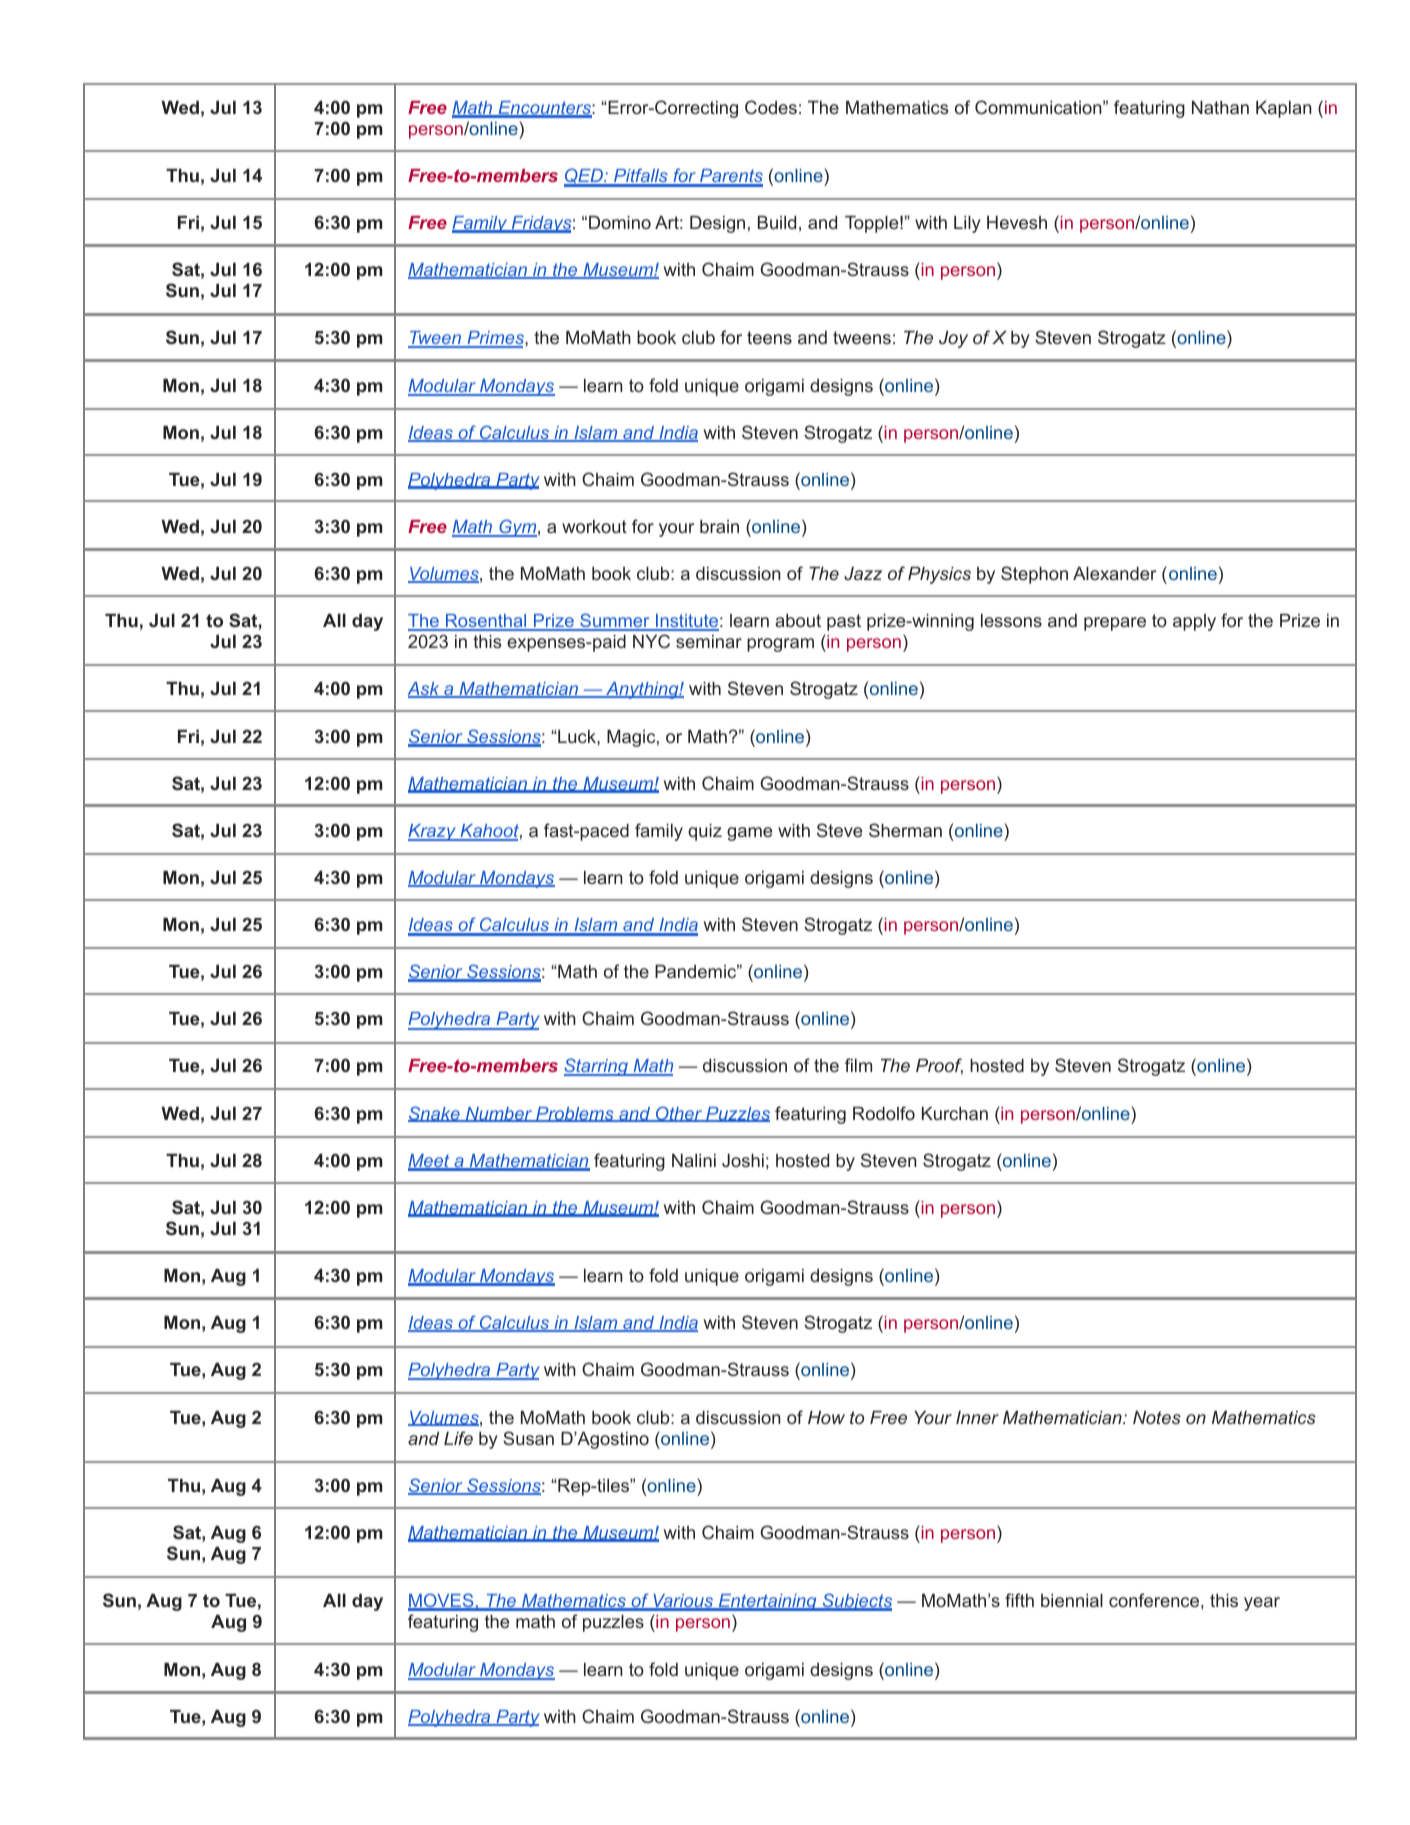  I want to click on Proof, so click(939, 1066).
